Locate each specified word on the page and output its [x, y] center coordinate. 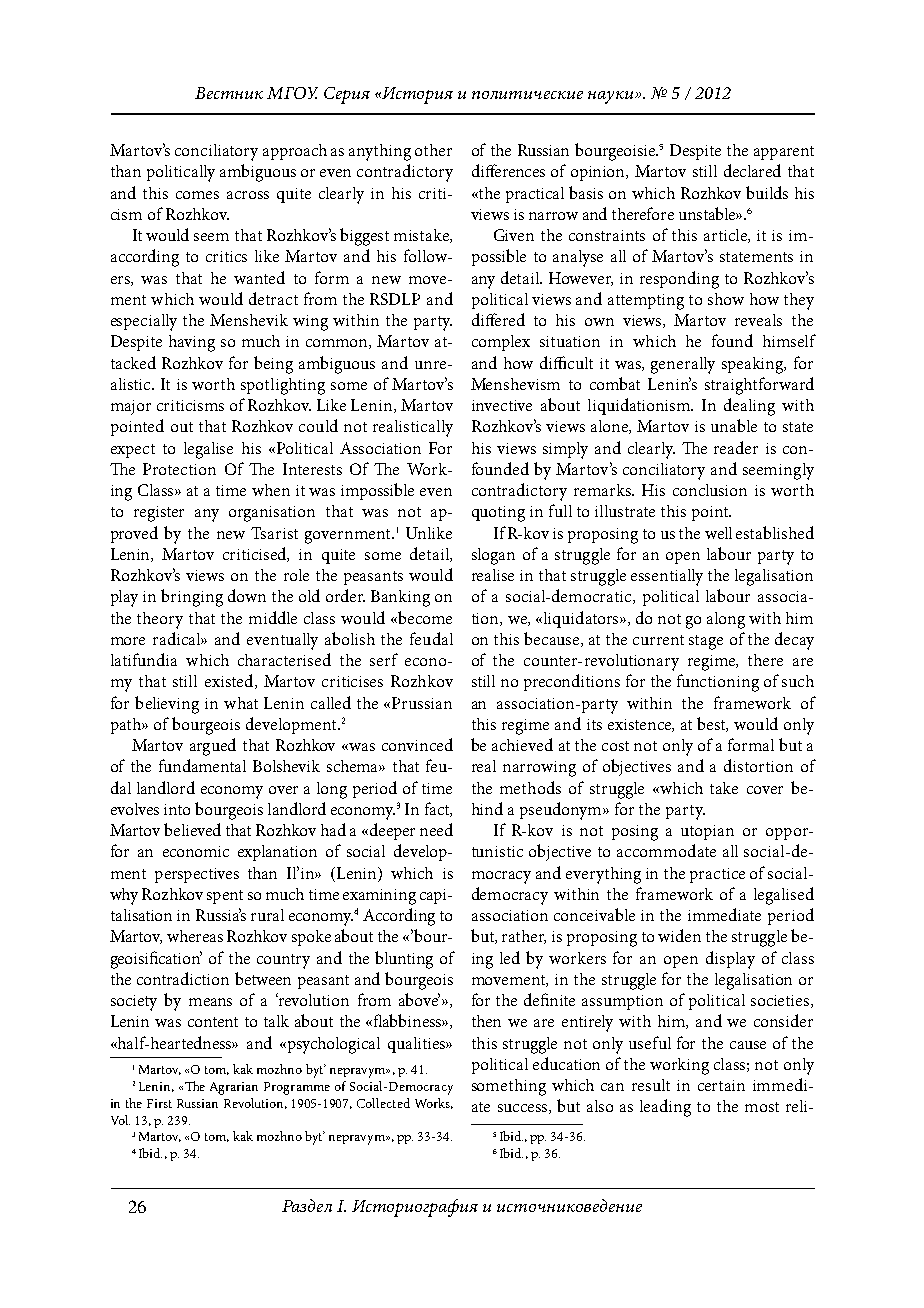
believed [192, 829]
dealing [749, 407]
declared [752, 170]
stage [706, 642]
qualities [417, 1045]
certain [721, 1085]
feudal [431, 638]
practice [717, 875]
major [131, 407]
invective [502, 405]
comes [197, 195]
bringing [192, 598]
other [433, 150]
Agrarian [234, 1088]
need [436, 829]
